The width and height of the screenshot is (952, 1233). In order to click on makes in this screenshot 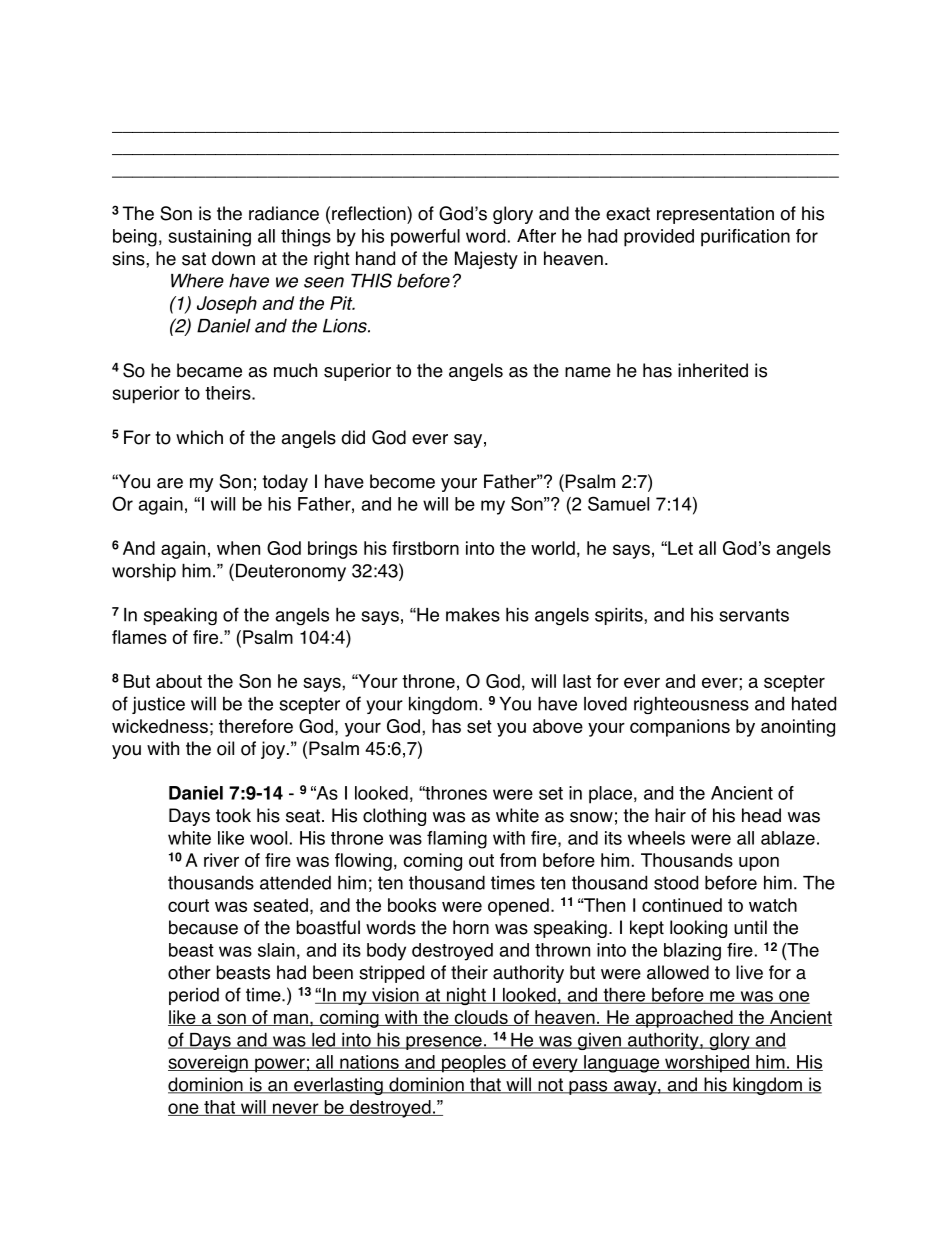, I will do `click(473, 615)`.
